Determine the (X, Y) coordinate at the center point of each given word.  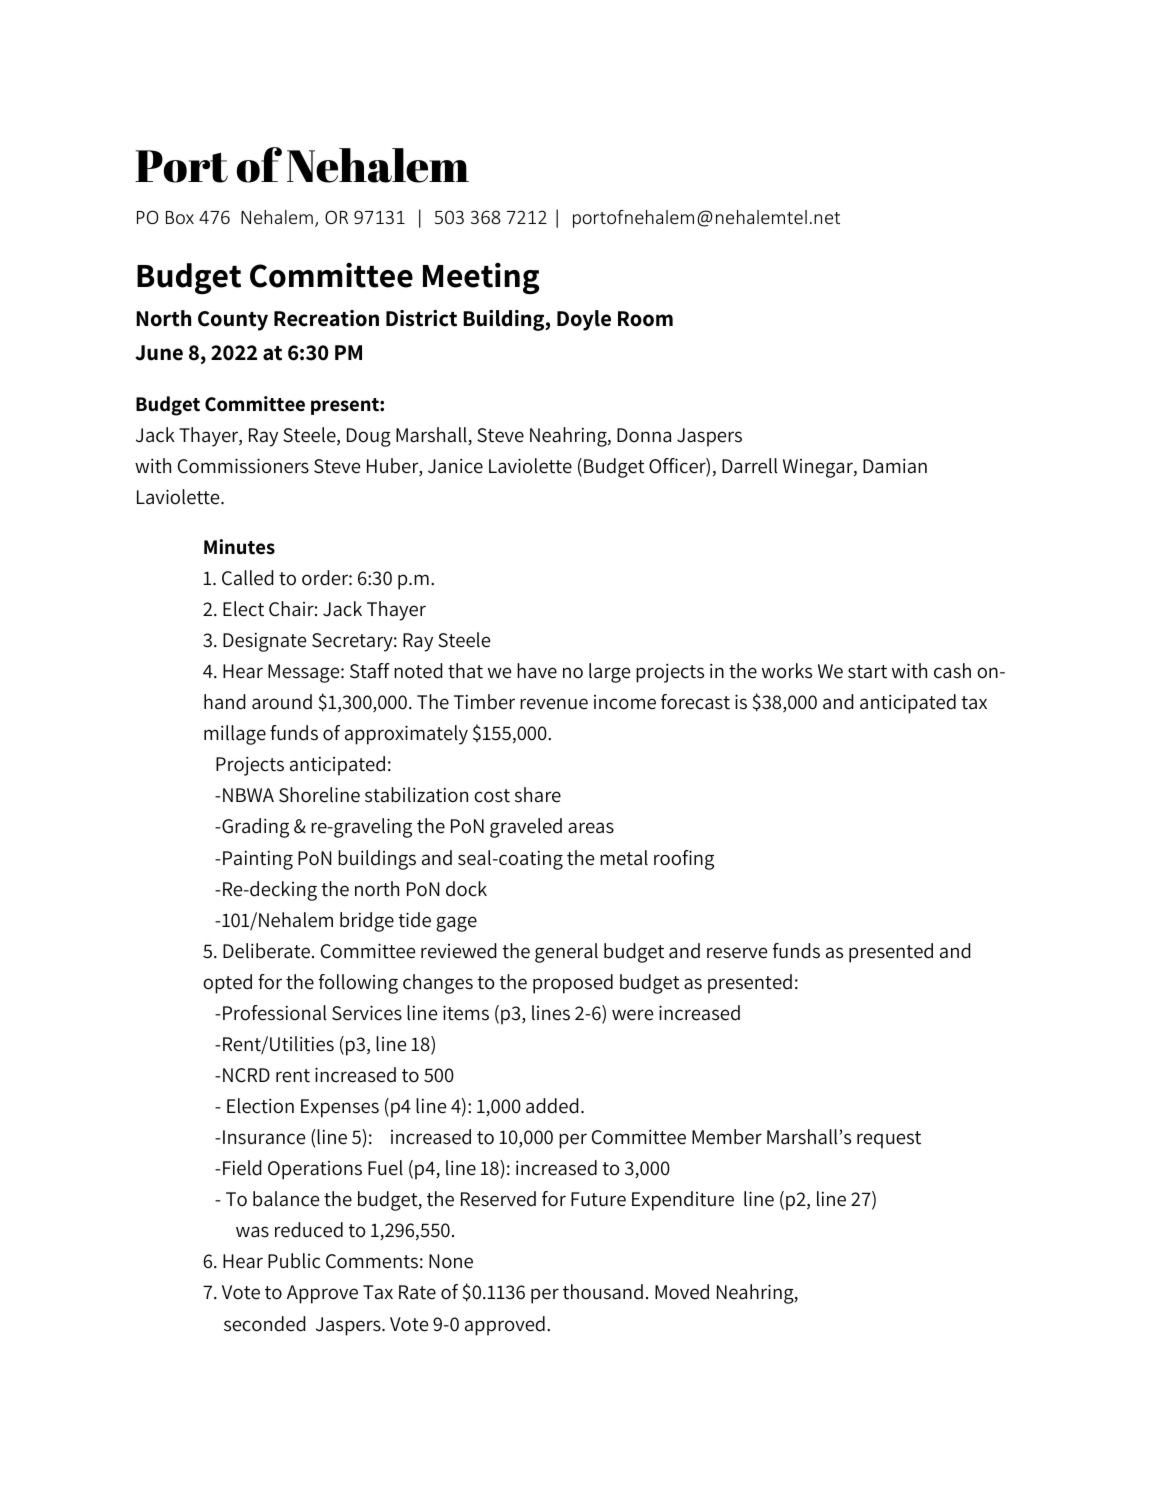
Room (645, 319)
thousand (603, 1292)
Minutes (239, 547)
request (889, 1140)
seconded (264, 1324)
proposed (573, 984)
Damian (895, 466)
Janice (455, 466)
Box (180, 217)
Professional (275, 1013)
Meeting (481, 278)
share (538, 795)
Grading (254, 828)
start (867, 672)
